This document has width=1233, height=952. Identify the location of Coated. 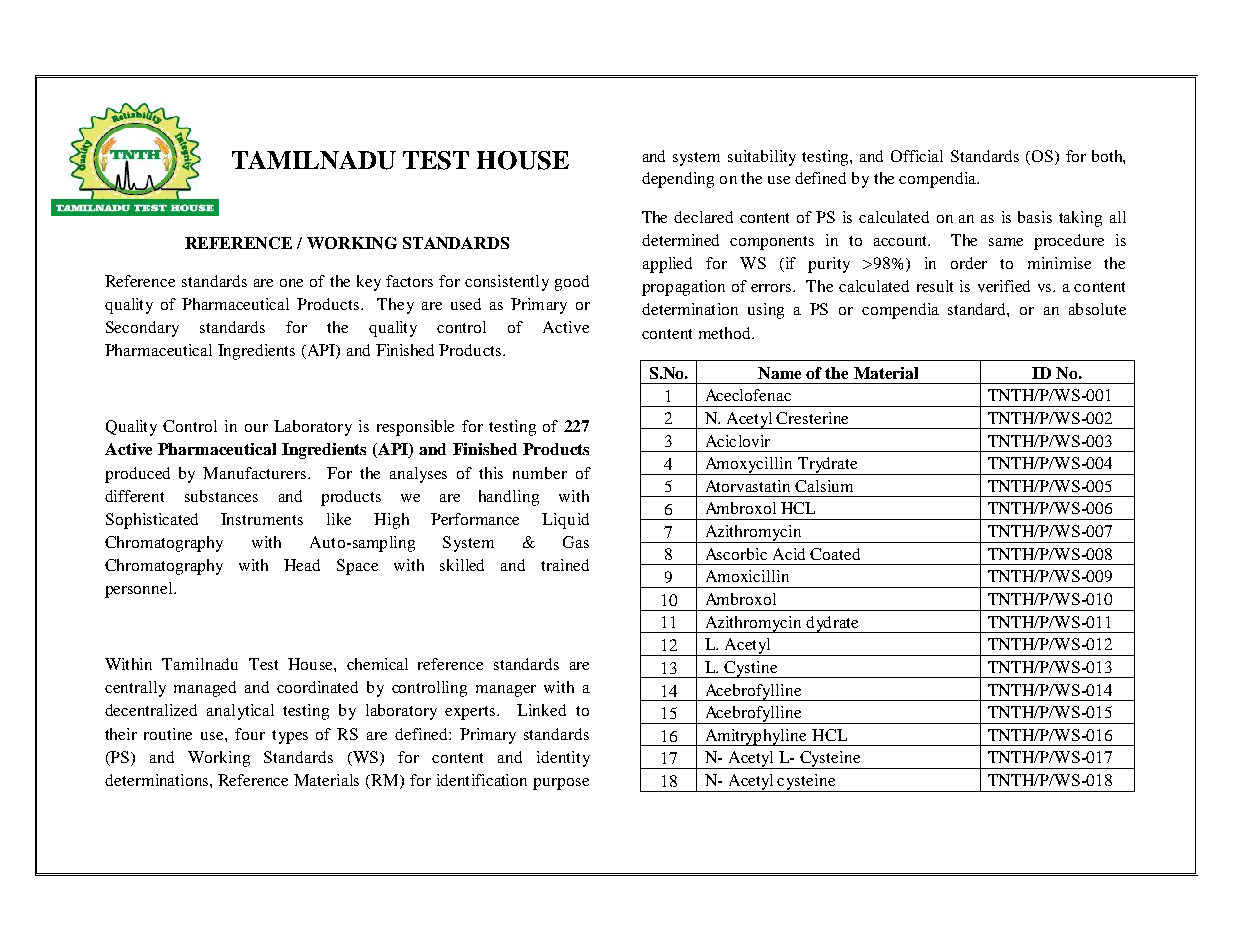
(835, 554).
